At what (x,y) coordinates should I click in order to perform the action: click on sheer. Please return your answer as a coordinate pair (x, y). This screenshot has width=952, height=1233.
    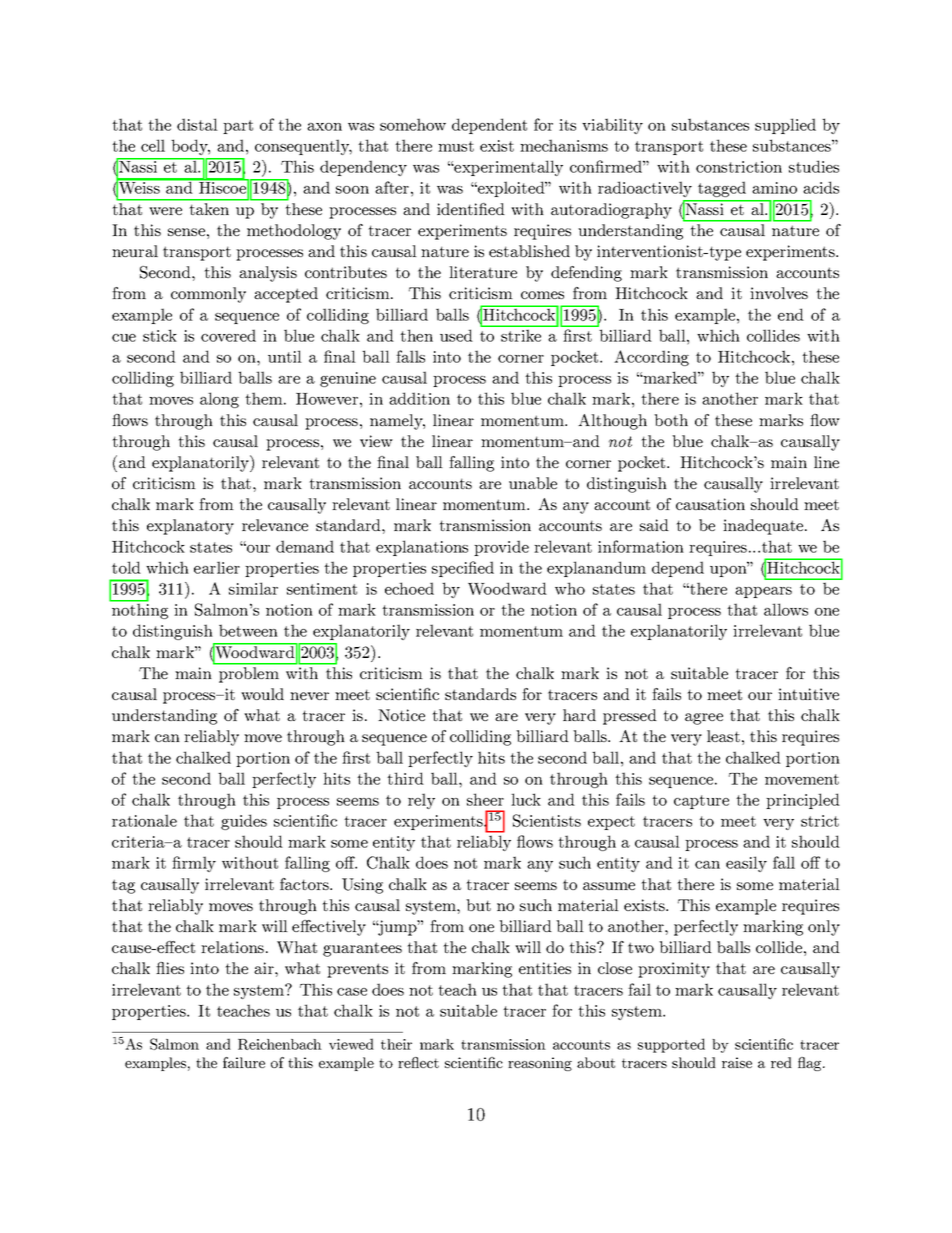
    Looking at the image, I should click on (485, 799).
